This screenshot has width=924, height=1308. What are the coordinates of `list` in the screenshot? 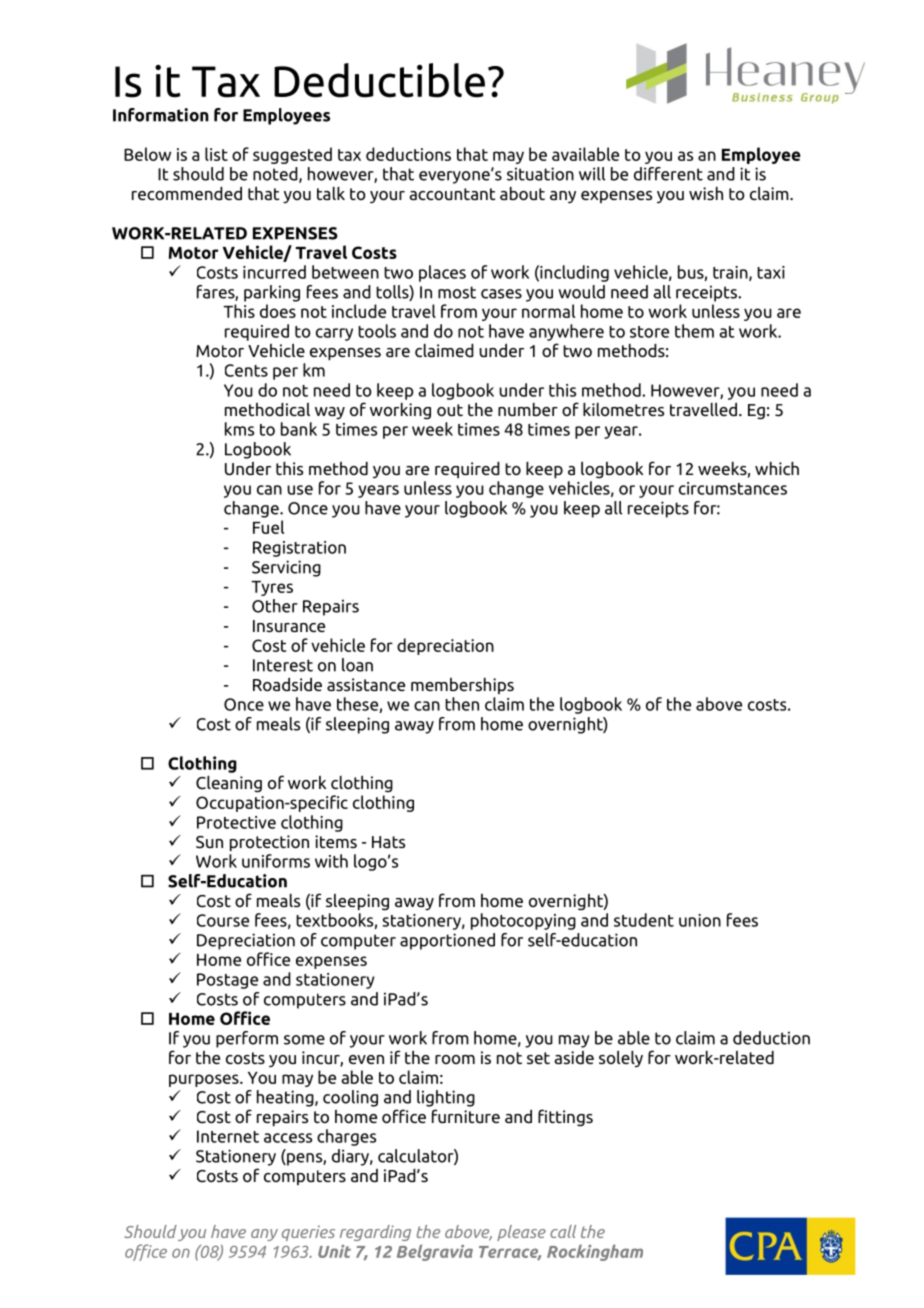 It's located at (216, 154).
